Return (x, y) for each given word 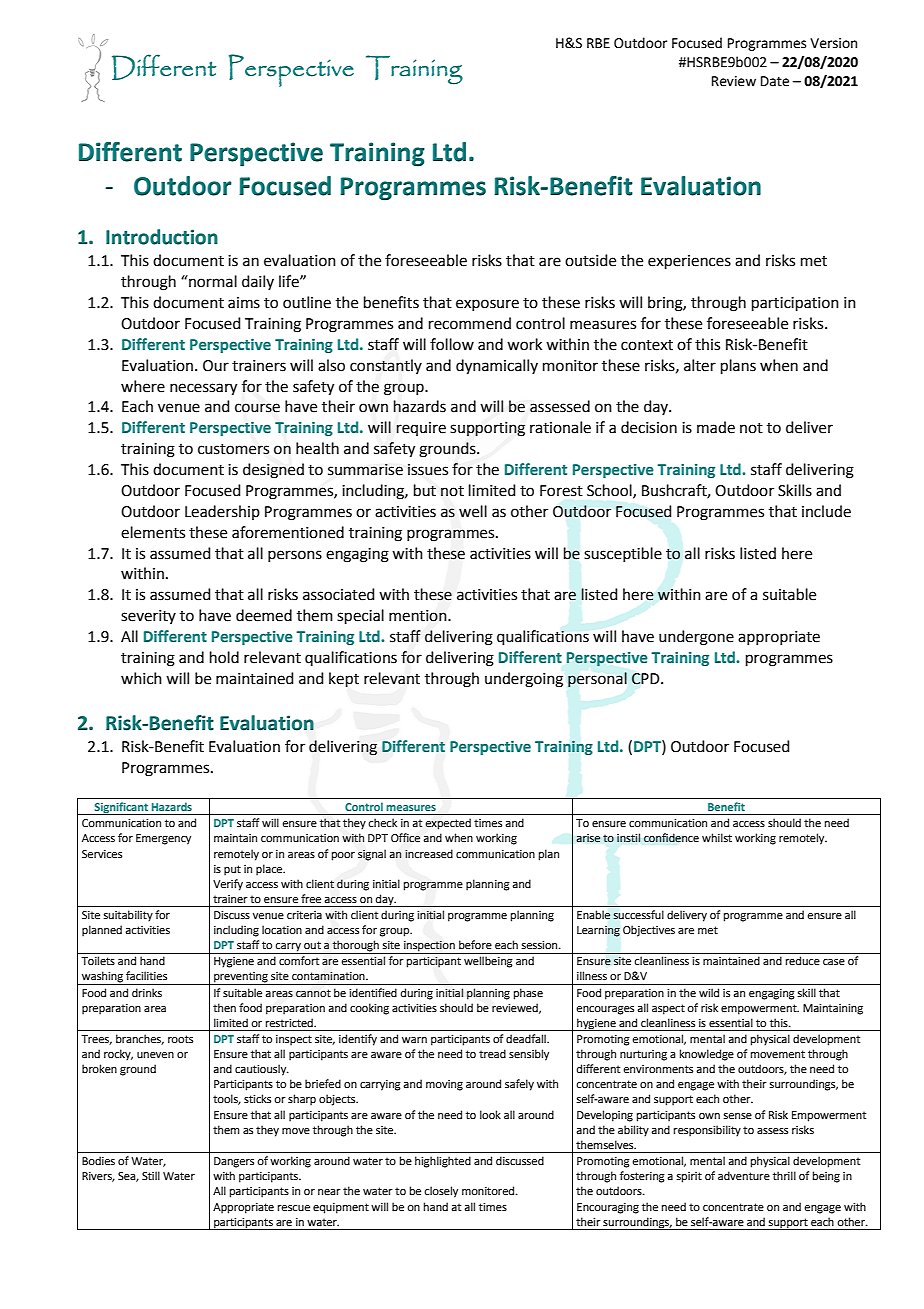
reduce (803, 960)
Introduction (162, 237)
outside (590, 260)
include (826, 511)
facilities (146, 975)
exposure (487, 305)
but (425, 490)
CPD (647, 679)
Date (775, 81)
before (475, 944)
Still (151, 1175)
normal (212, 281)
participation (795, 304)
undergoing (524, 680)
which (141, 678)
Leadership (222, 512)
